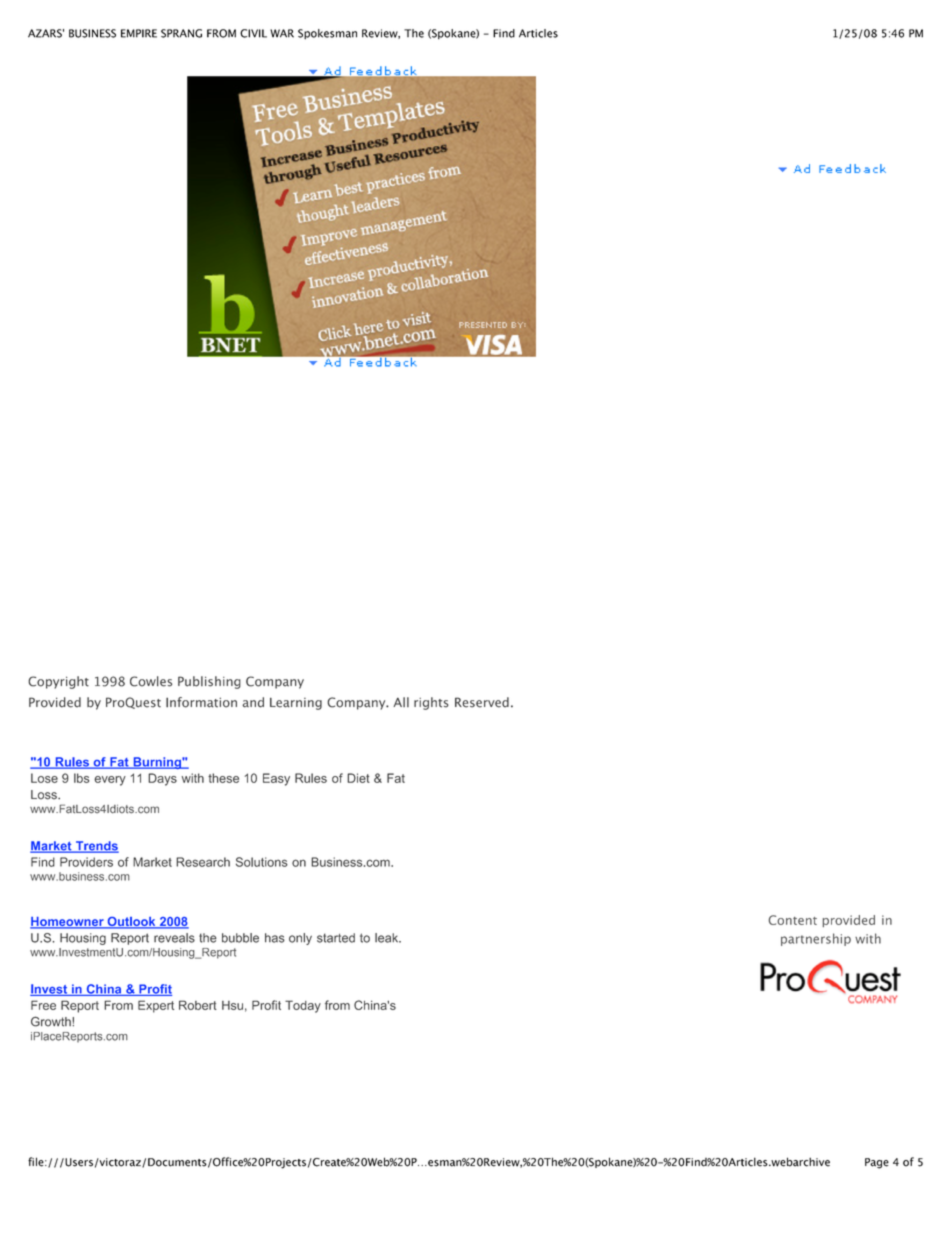 The height and width of the screenshot is (1233, 952). What do you see at coordinates (388, 938) in the screenshot?
I see `leak` at bounding box center [388, 938].
